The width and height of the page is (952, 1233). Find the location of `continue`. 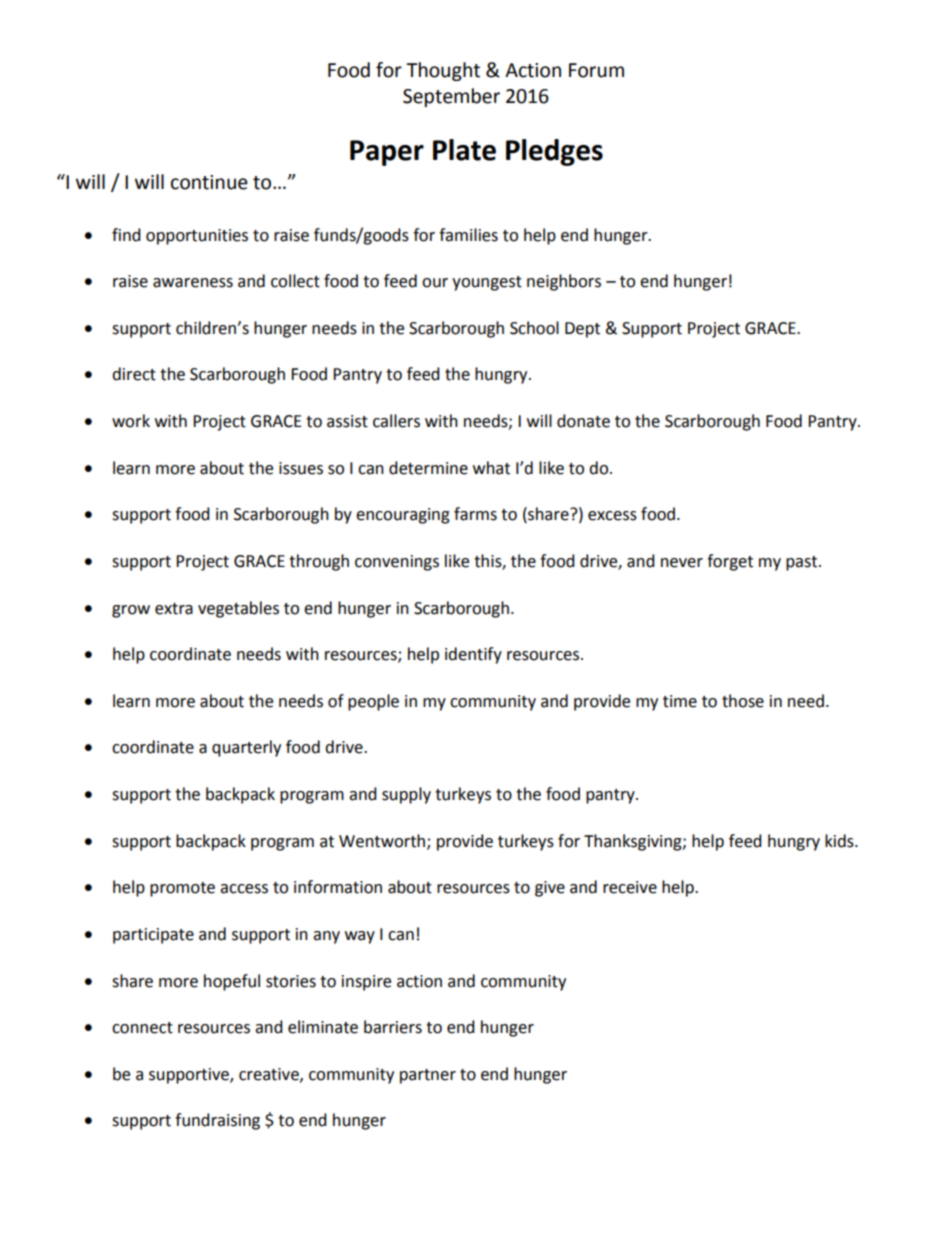

continue is located at coordinates (209, 182).
